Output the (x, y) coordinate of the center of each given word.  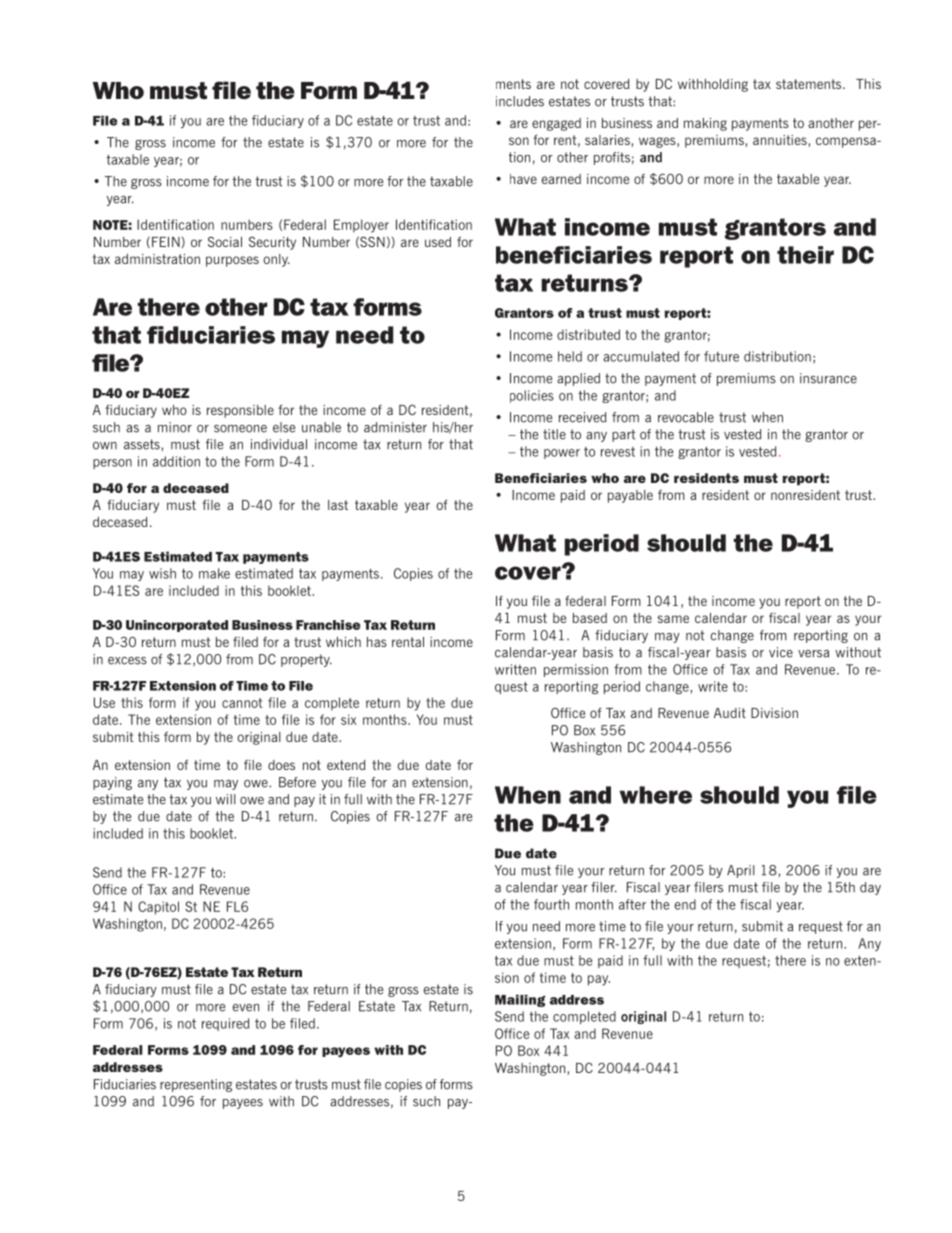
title (554, 434)
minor (175, 427)
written (515, 669)
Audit (730, 713)
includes (520, 101)
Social (225, 241)
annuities (780, 140)
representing (196, 1085)
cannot (242, 703)
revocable (686, 417)
